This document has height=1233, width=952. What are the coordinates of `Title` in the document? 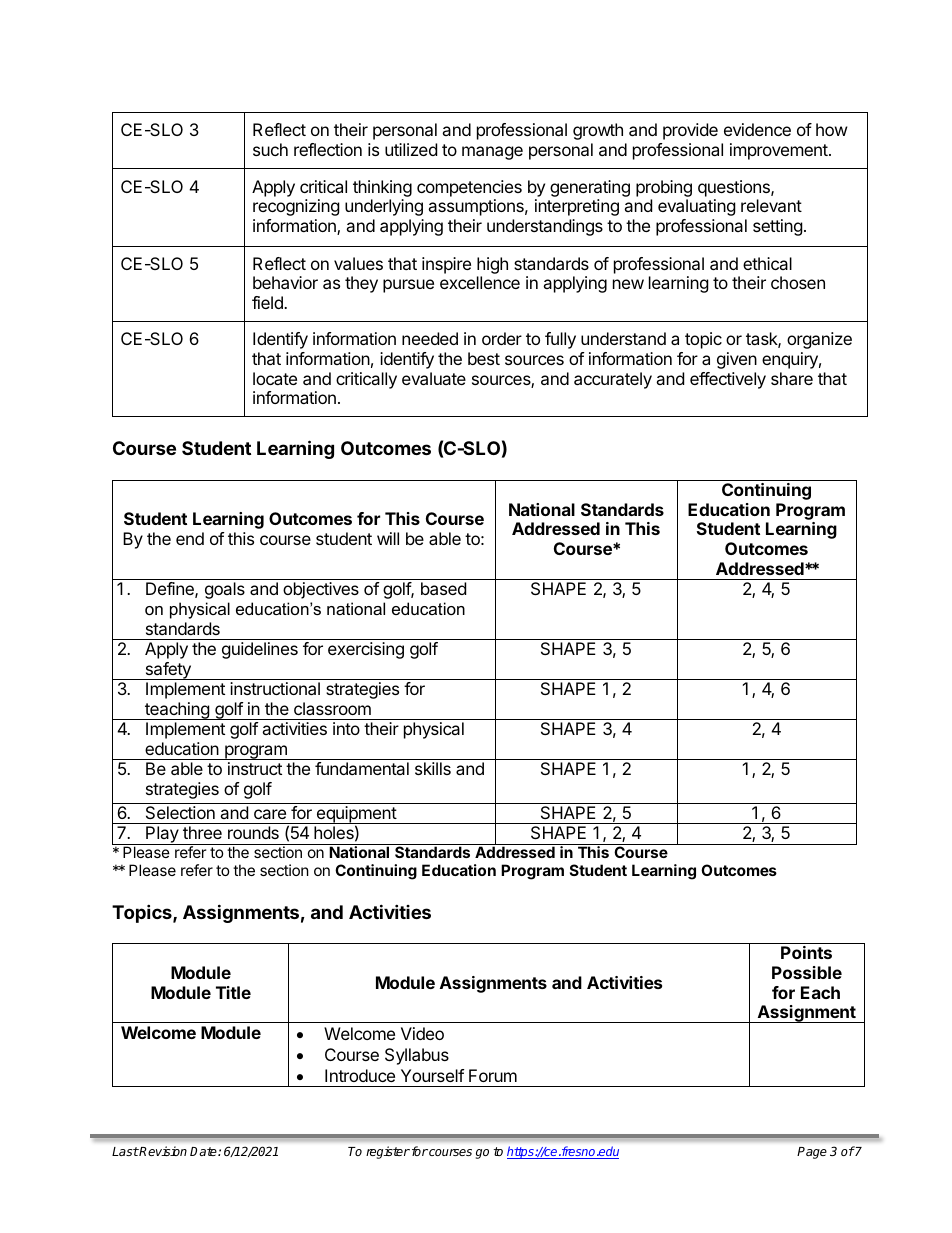 It's located at (233, 992).
